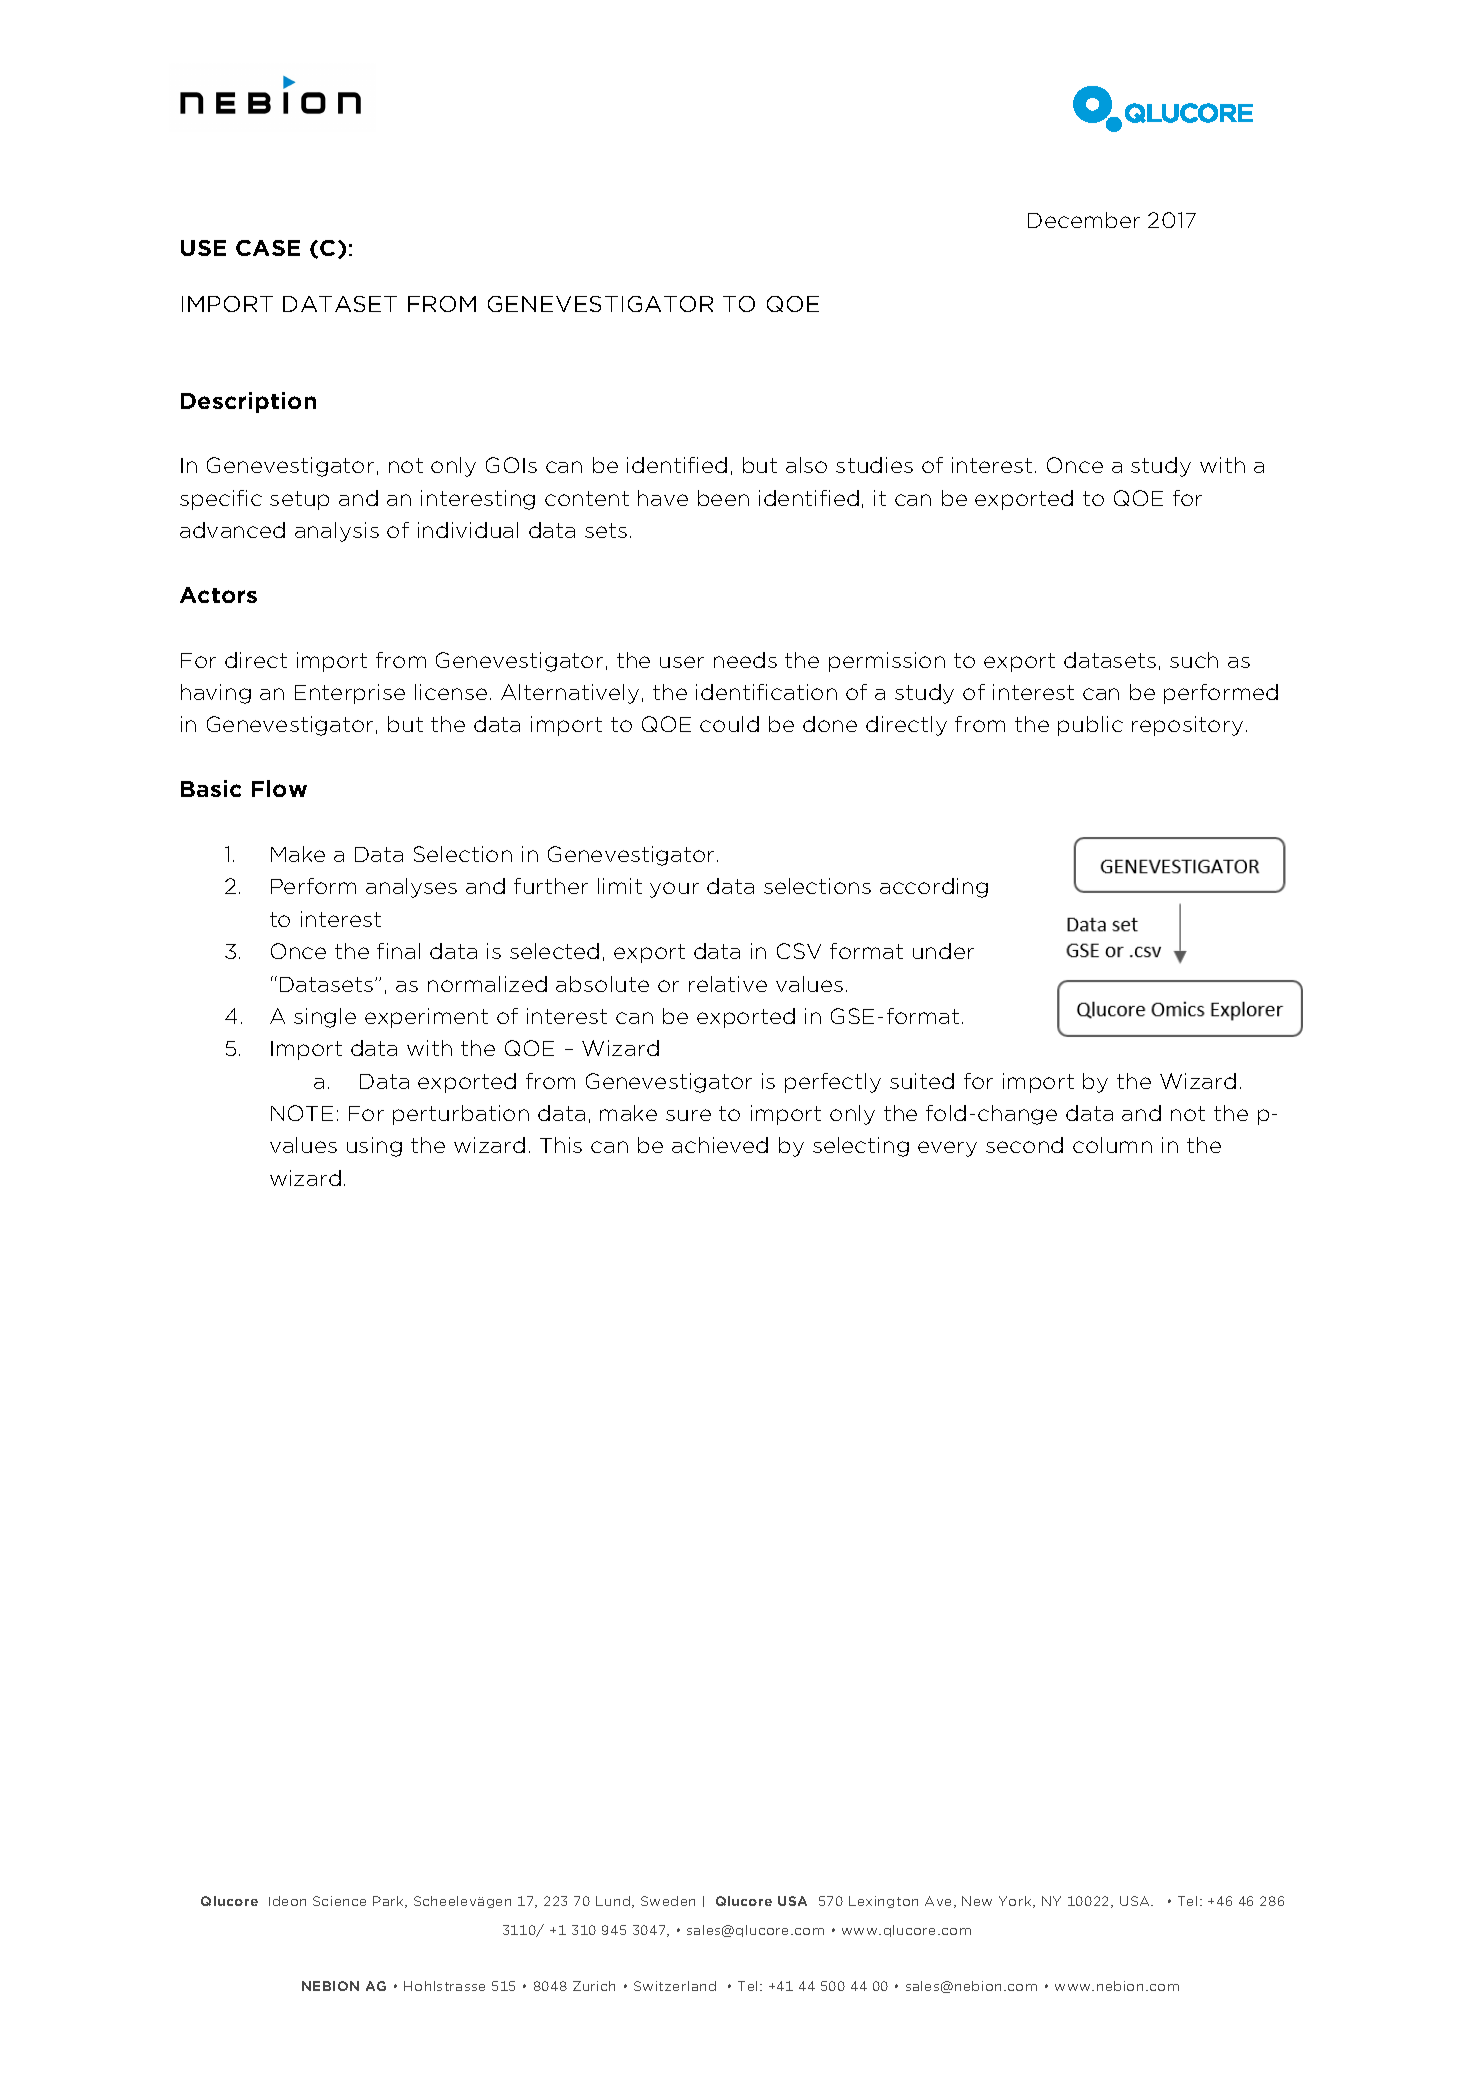  I want to click on NOTE, so click(302, 1113).
